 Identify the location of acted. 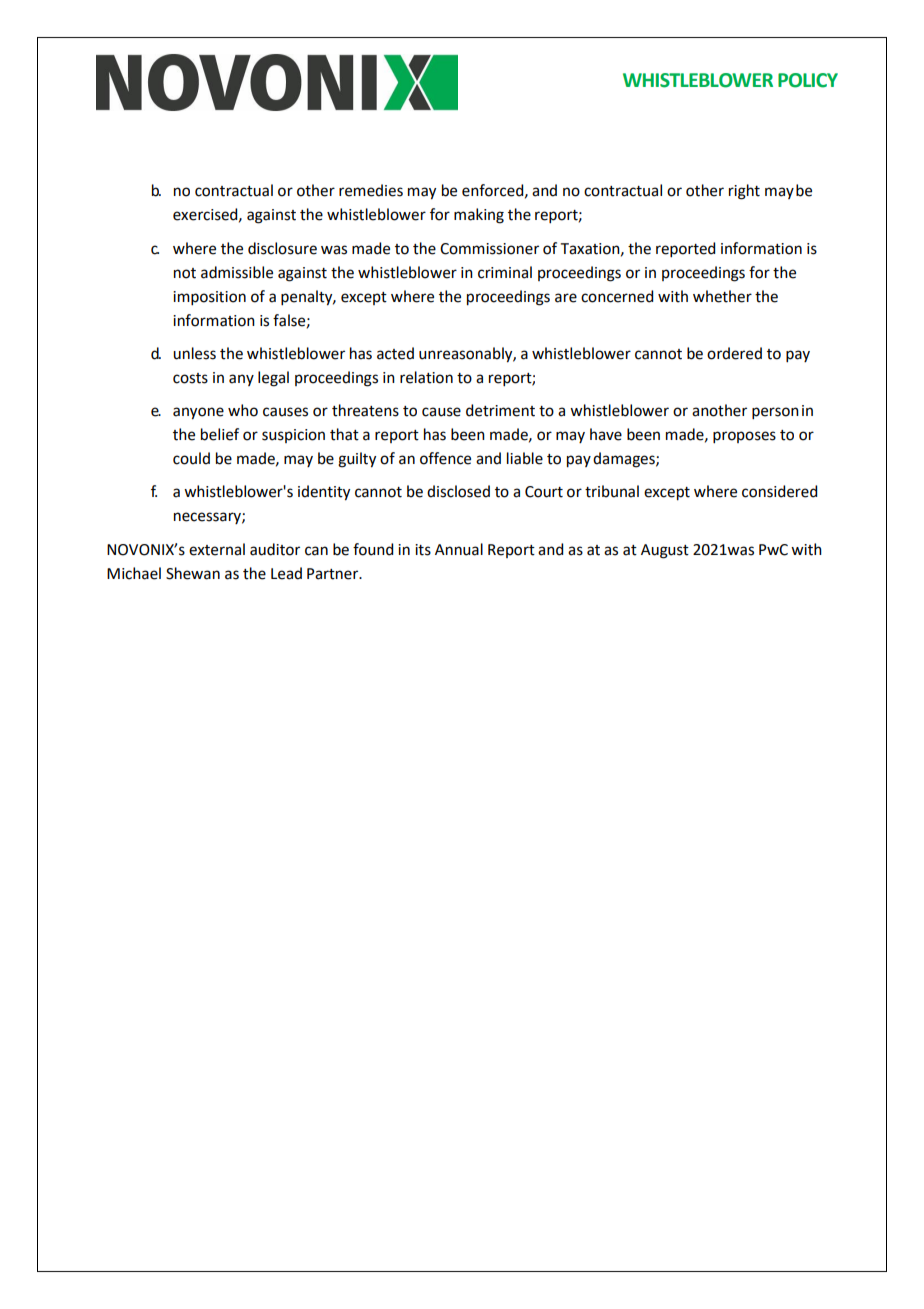
(395, 353).
